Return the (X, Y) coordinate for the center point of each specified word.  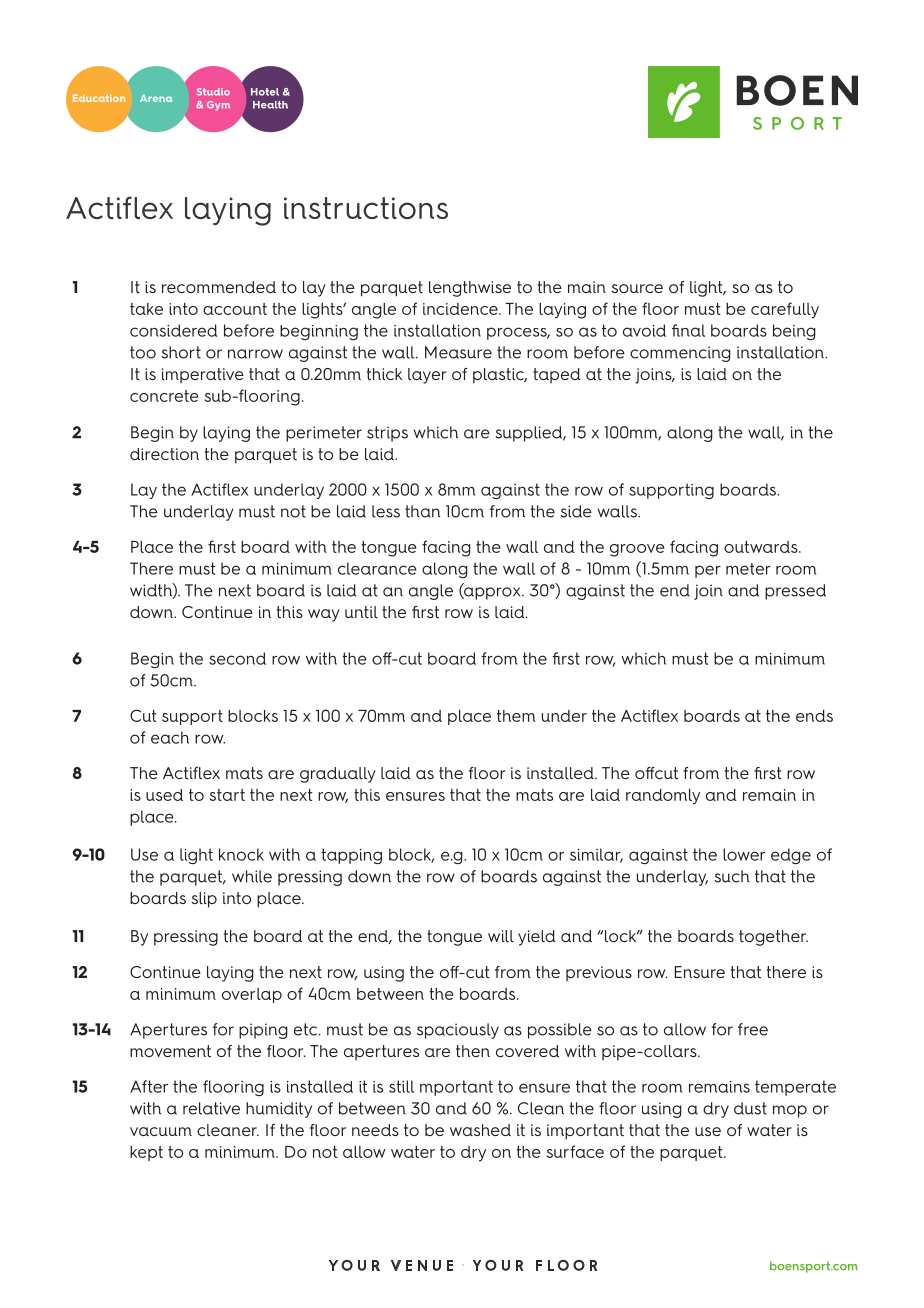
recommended (219, 287)
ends (814, 716)
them (516, 716)
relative (211, 1108)
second (237, 658)
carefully (785, 310)
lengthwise (470, 289)
